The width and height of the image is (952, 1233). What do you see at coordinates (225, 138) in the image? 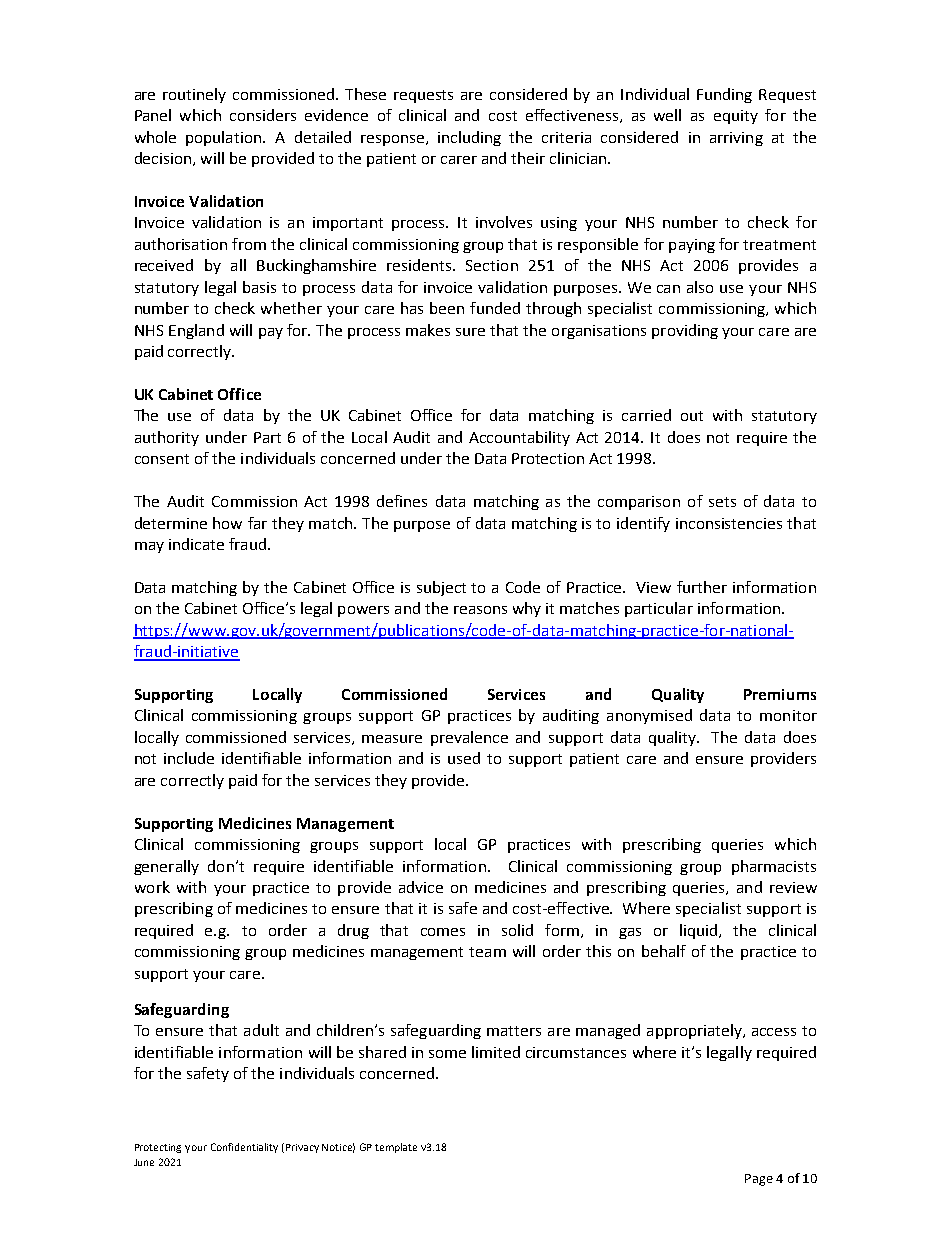
I see `population` at bounding box center [225, 138].
